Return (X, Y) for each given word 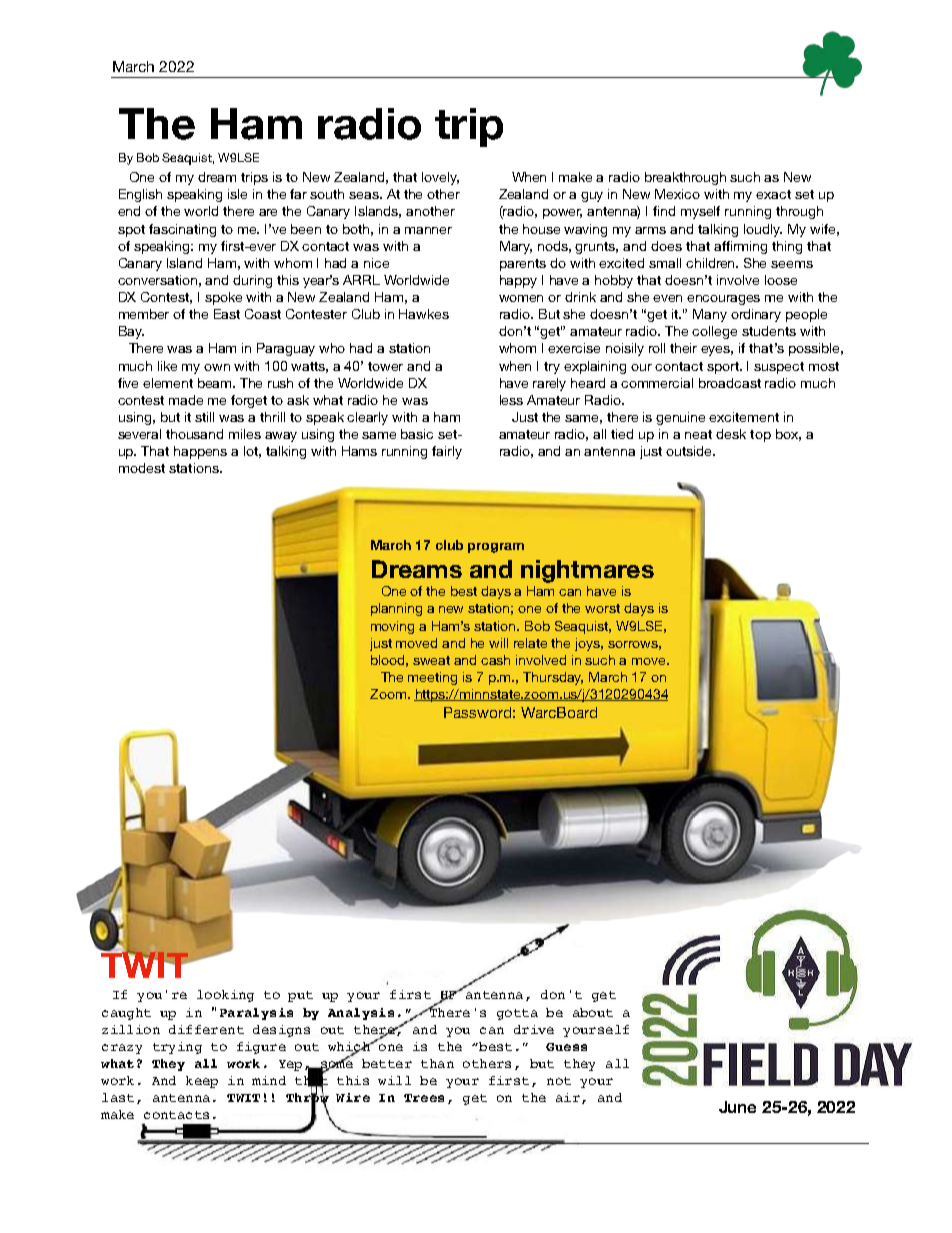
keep (202, 1082)
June (737, 1107)
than (437, 1063)
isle (237, 194)
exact (773, 194)
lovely (440, 178)
